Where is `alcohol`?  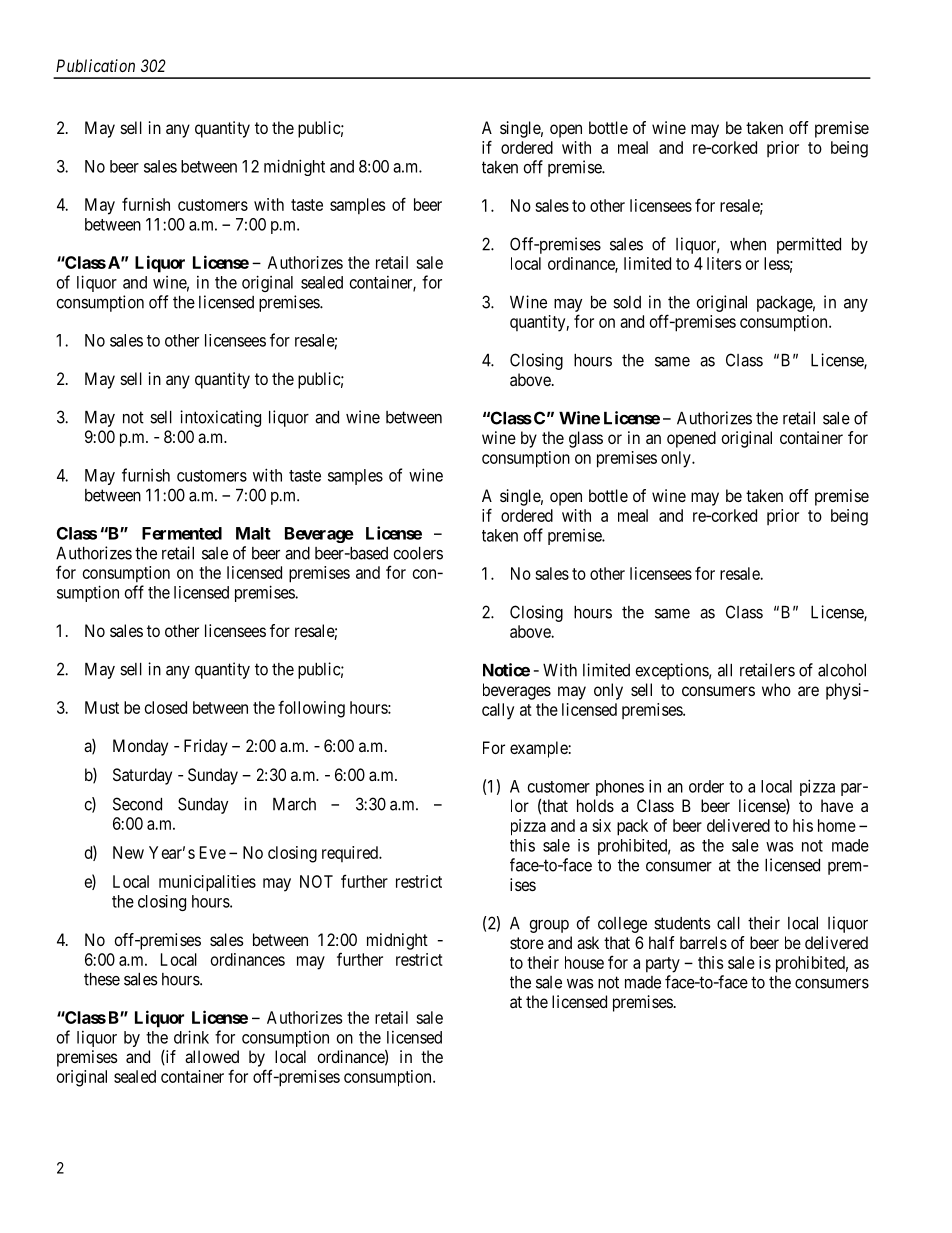 alcohol is located at coordinates (842, 670).
